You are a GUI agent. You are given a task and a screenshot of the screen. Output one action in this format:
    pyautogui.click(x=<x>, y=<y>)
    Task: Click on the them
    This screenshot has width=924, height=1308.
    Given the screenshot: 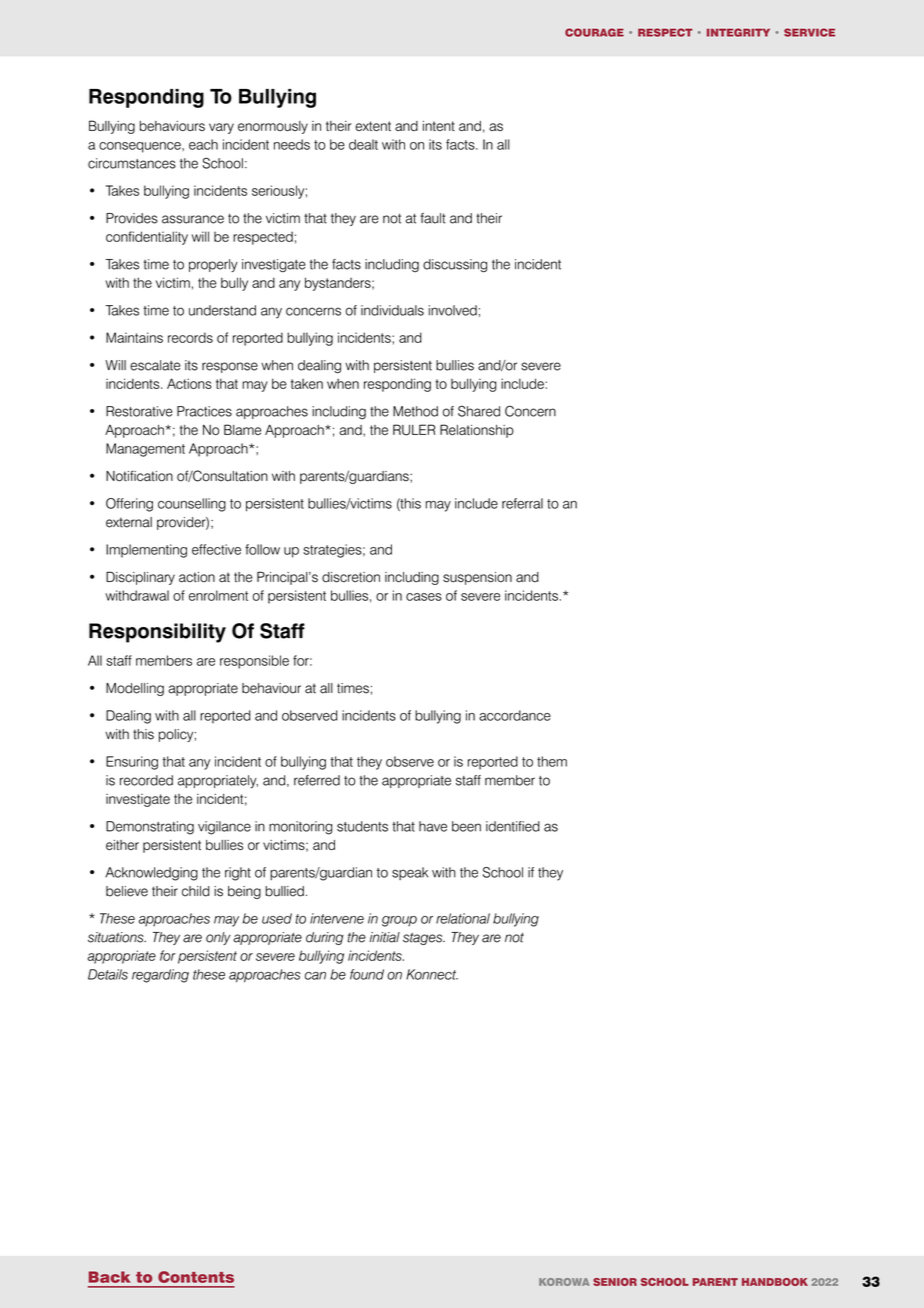 What is the action you would take?
    pyautogui.click(x=552, y=761)
